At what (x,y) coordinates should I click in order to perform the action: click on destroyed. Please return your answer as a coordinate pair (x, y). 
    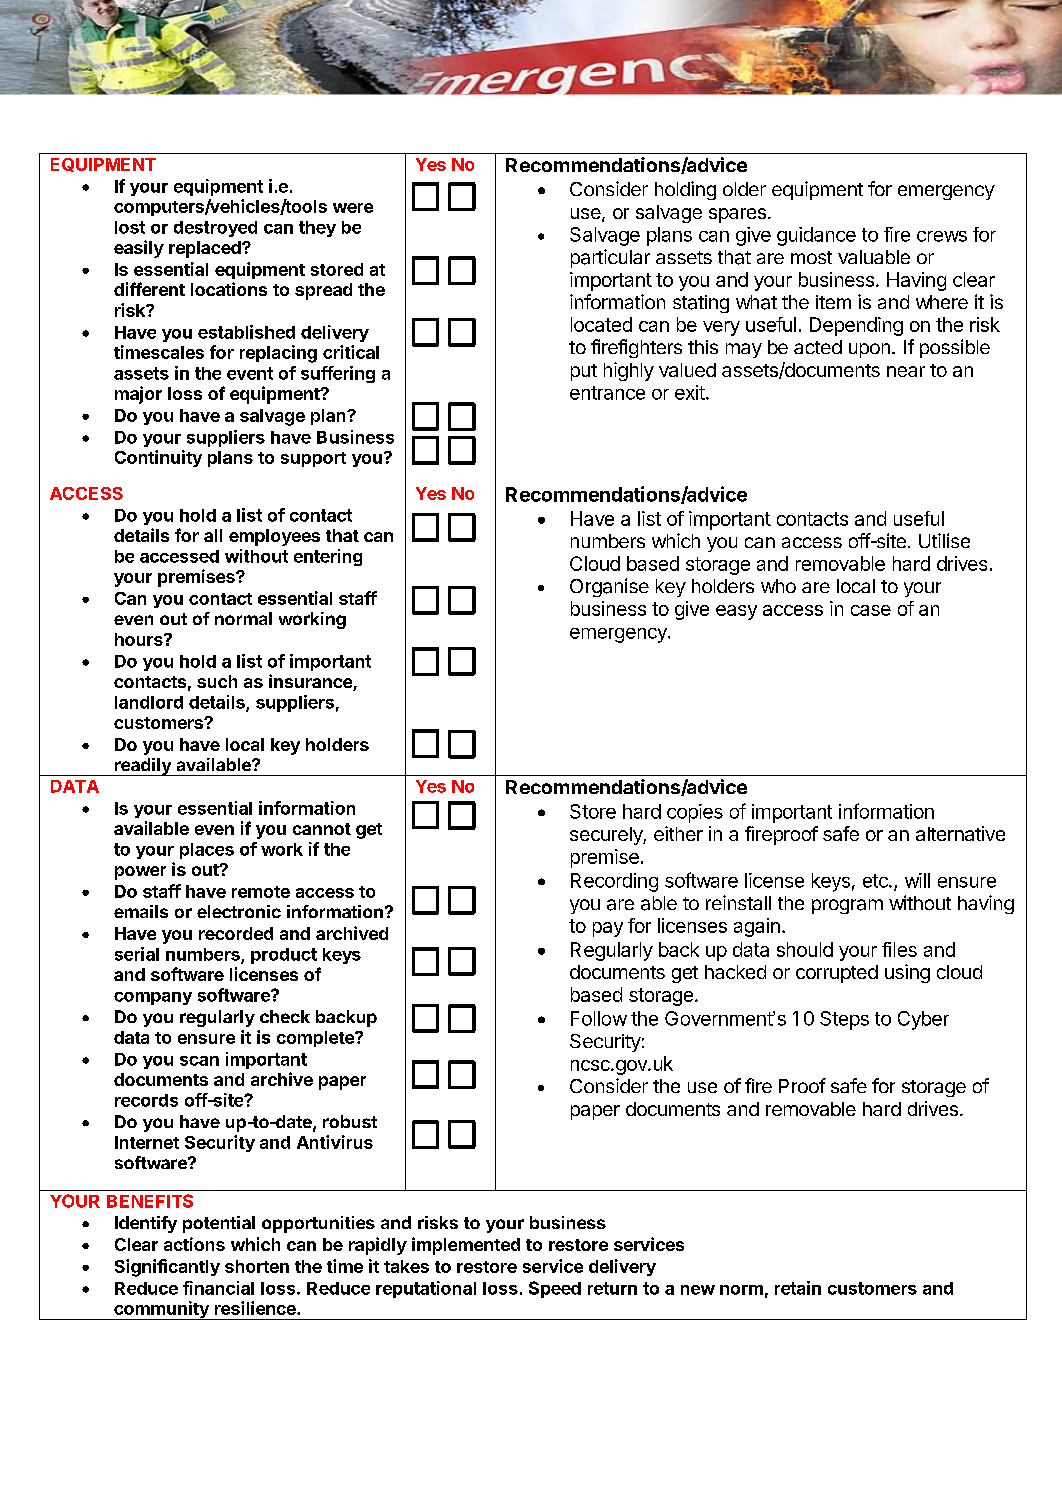
    Looking at the image, I should click on (215, 229).
